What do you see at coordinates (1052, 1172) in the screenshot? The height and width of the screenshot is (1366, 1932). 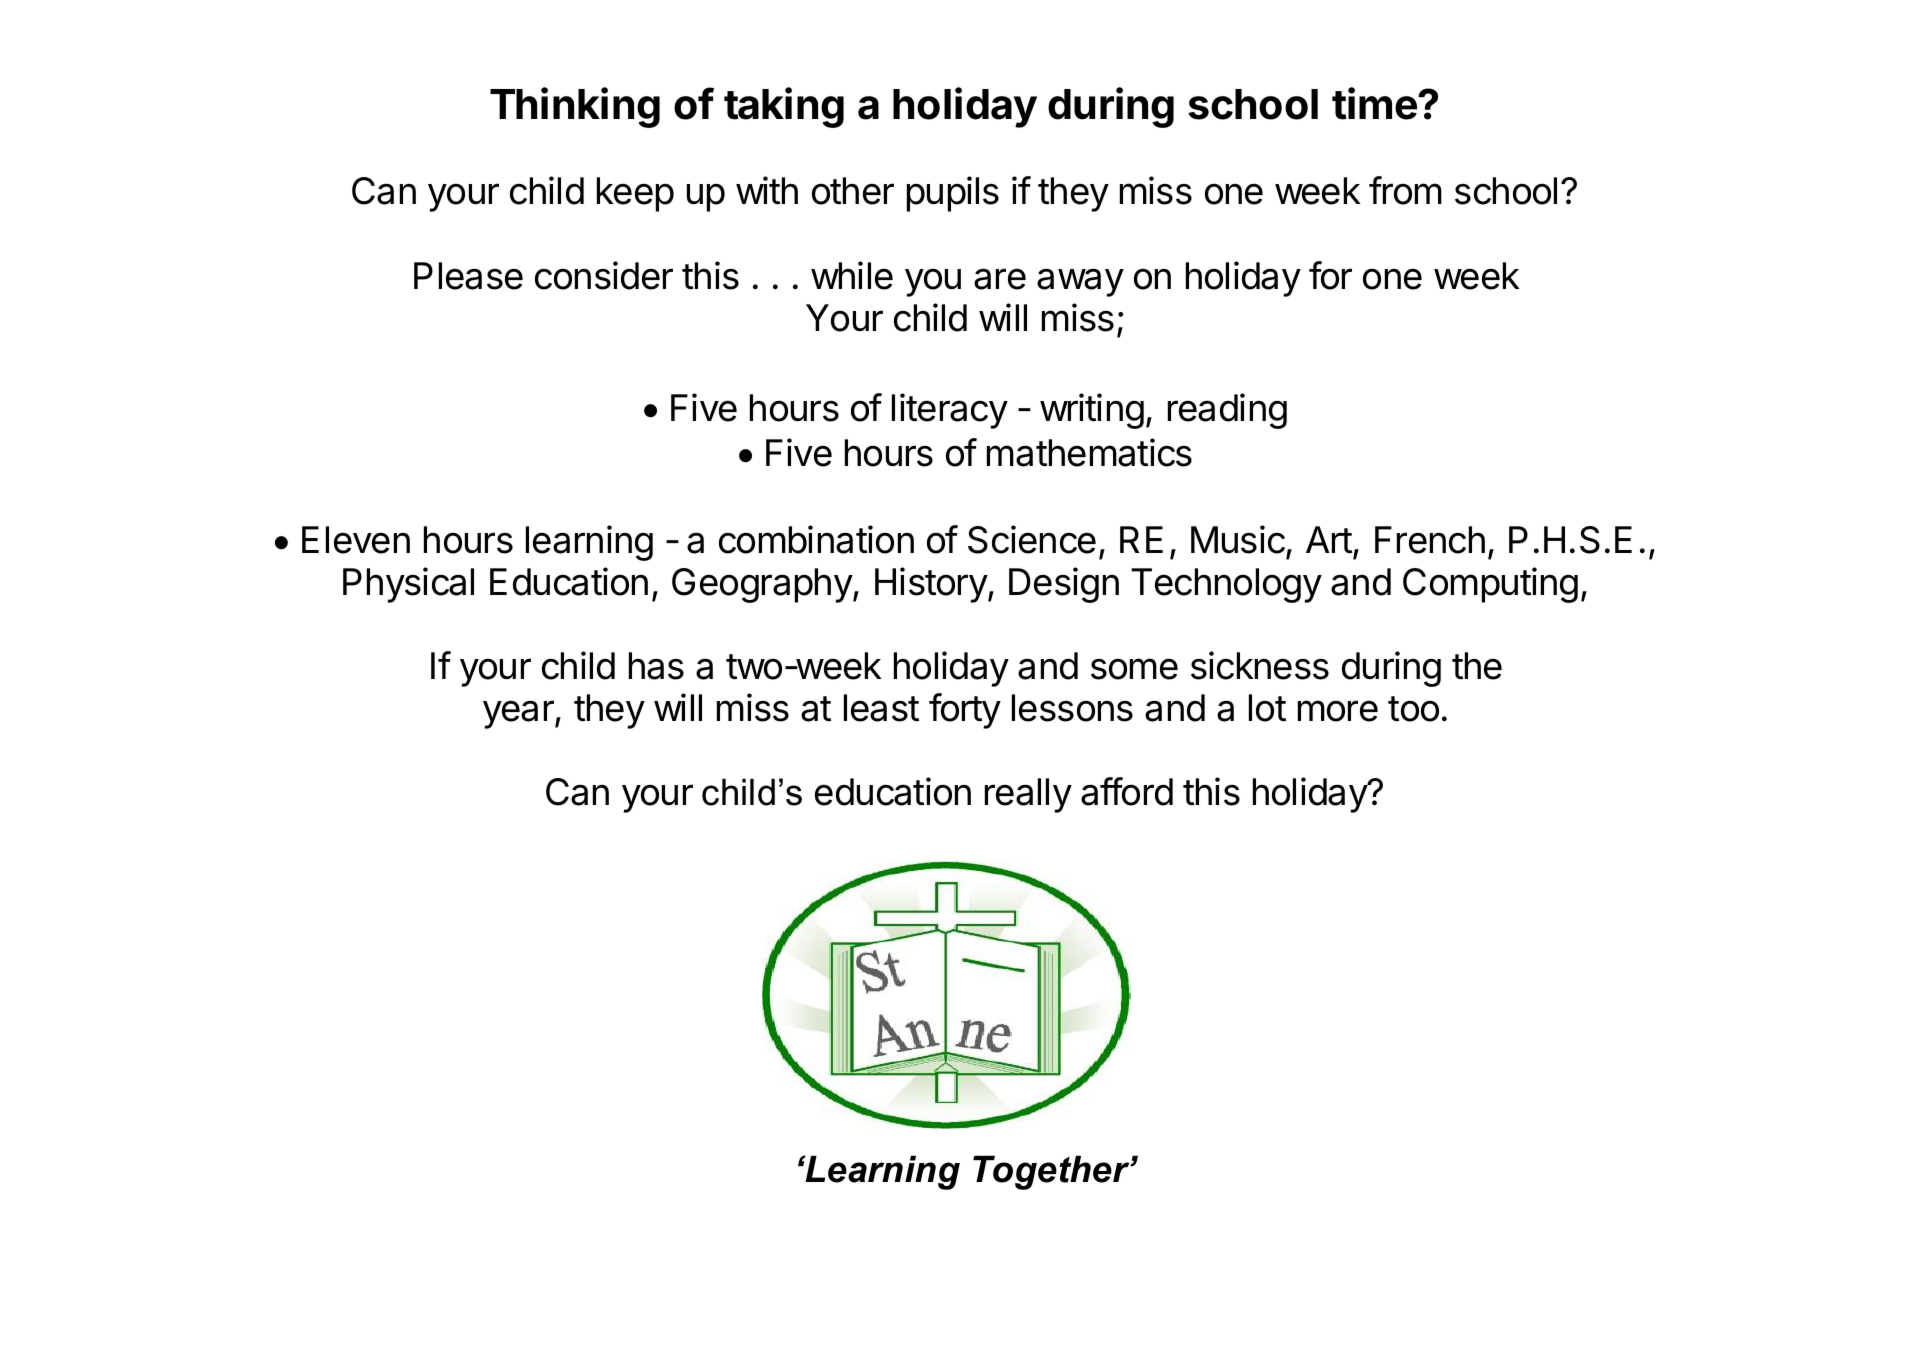 I see `Together` at bounding box center [1052, 1172].
